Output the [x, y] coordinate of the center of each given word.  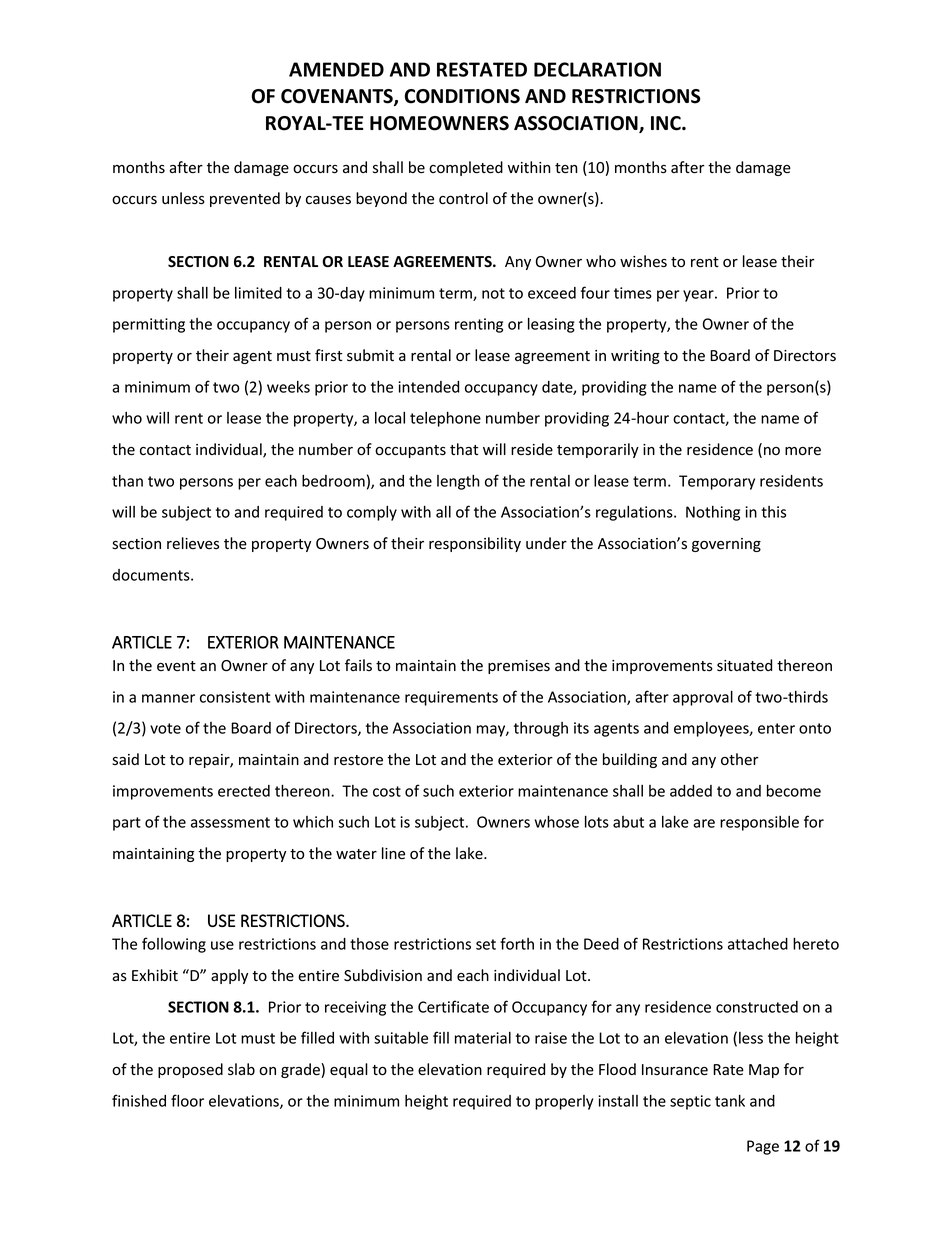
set [486, 944]
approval [703, 698]
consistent [235, 697]
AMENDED [336, 69]
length [458, 482]
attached [758, 944]
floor [187, 1100]
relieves [193, 543]
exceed [552, 293]
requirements [451, 698]
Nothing [713, 513]
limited [258, 293]
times [633, 293]
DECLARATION [597, 69]
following [174, 945]
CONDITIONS [462, 96]
